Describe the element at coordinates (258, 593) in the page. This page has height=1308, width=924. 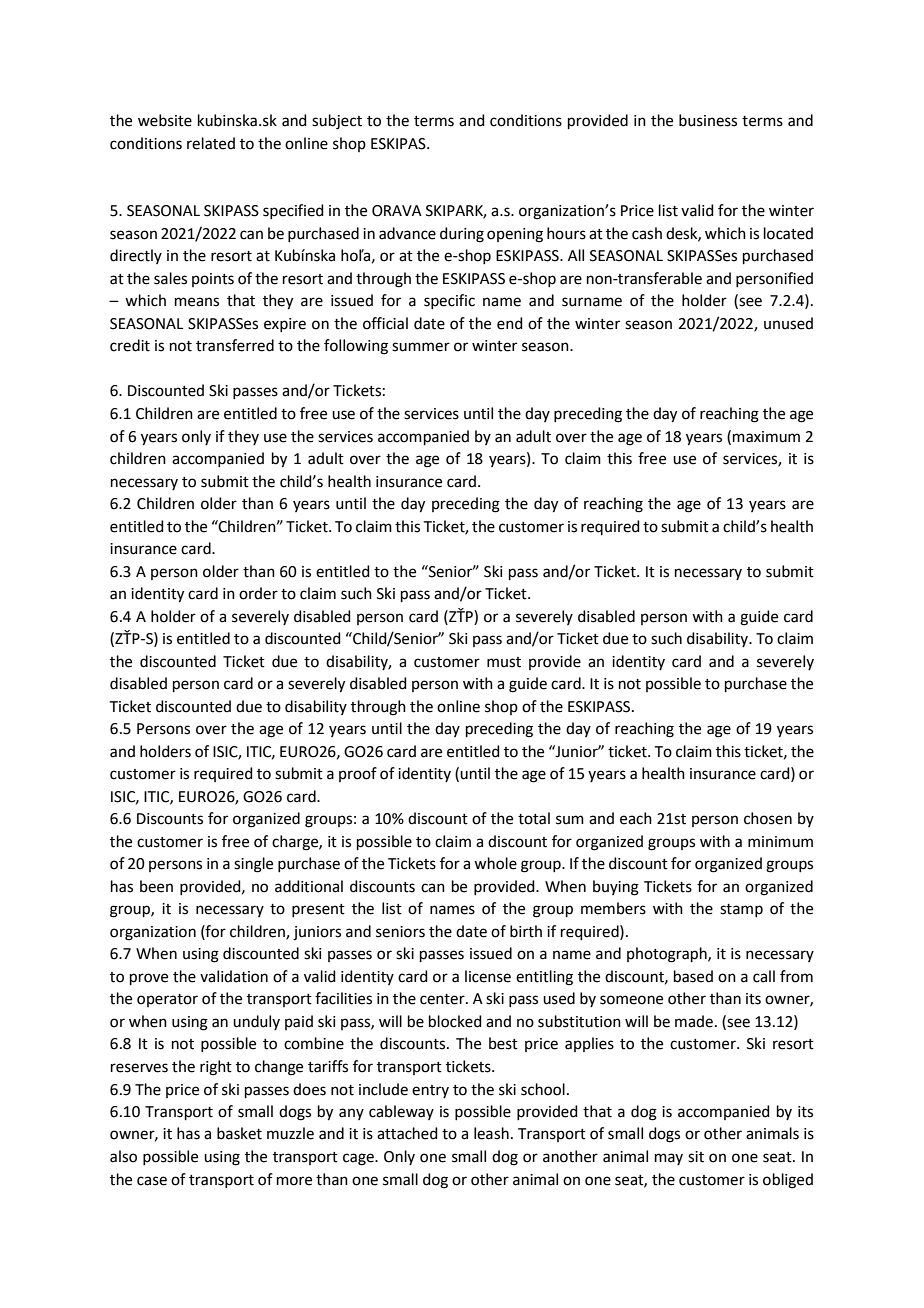
I see `order` at that location.
